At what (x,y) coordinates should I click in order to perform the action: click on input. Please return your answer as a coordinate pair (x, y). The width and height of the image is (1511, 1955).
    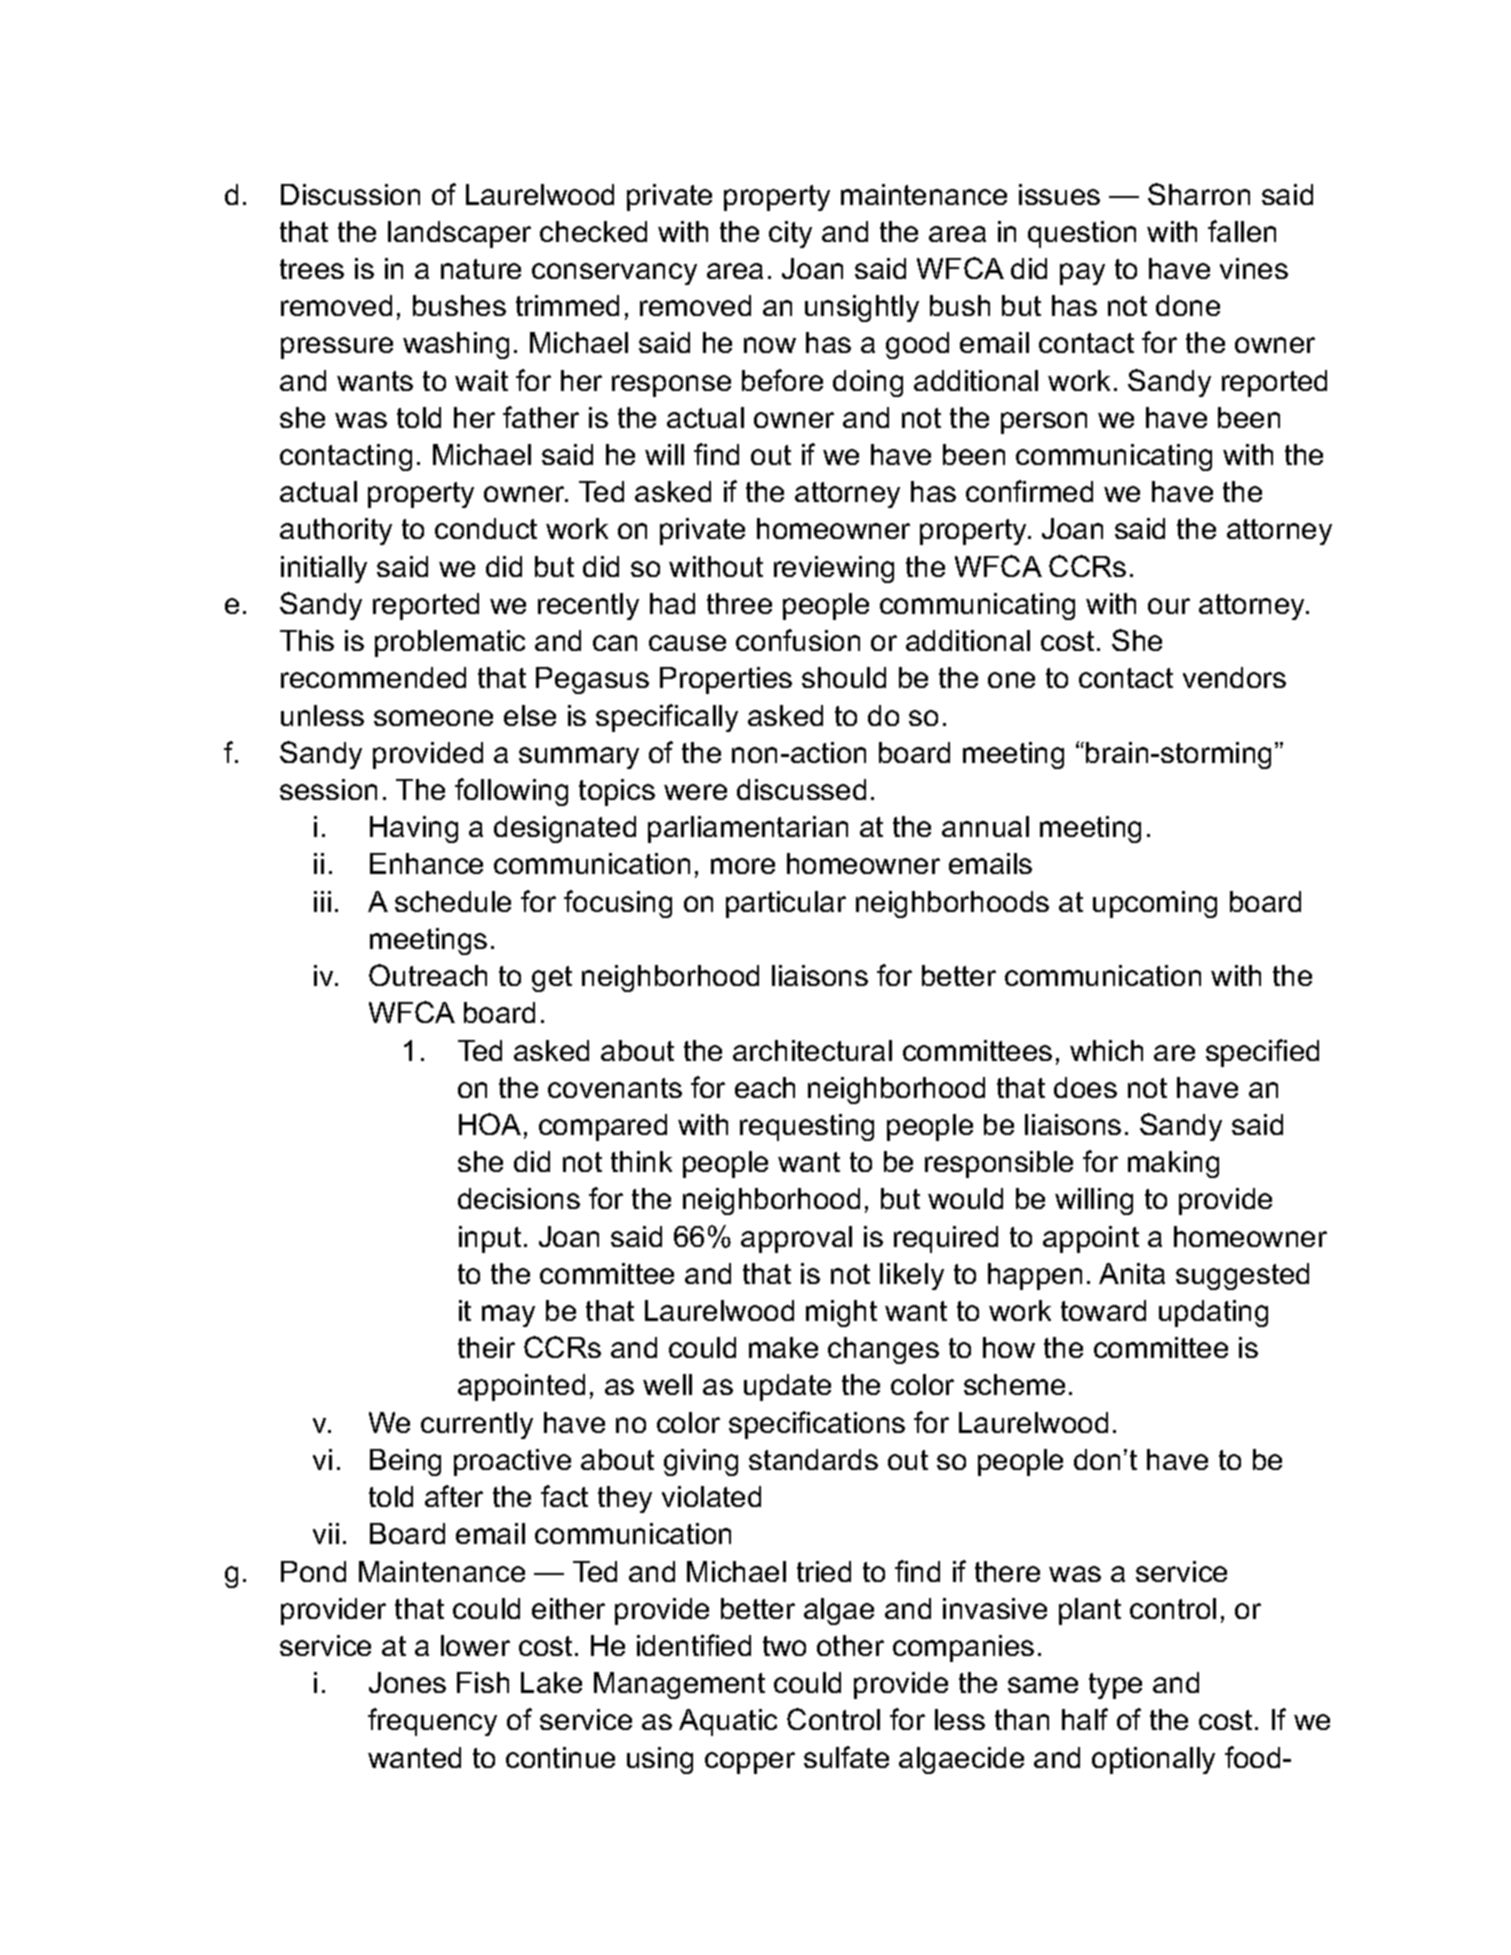
    Looking at the image, I should click on (490, 1239).
